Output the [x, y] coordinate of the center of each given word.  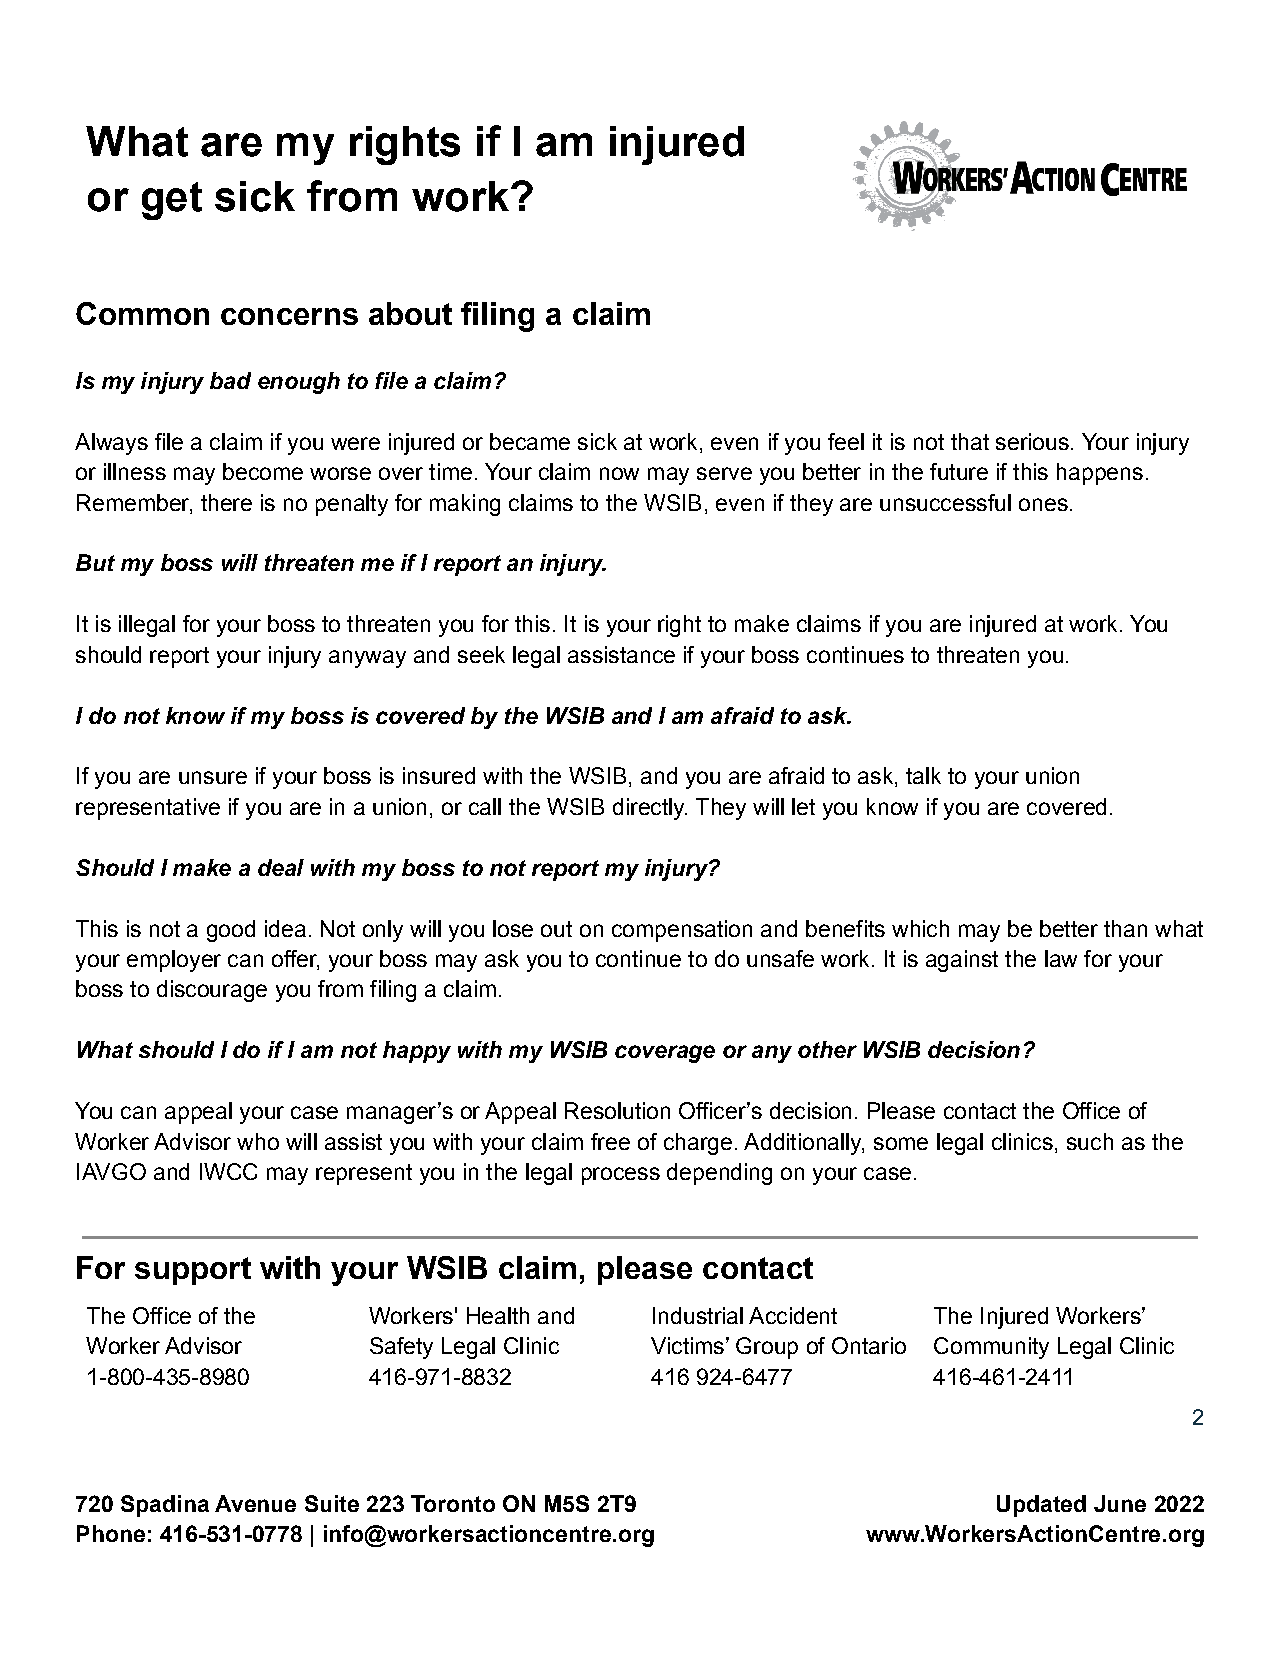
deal [281, 867]
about [410, 313]
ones [1043, 504]
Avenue [255, 1503]
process [621, 1176]
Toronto [453, 1503]
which [920, 928]
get [172, 201]
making [465, 505]
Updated [1041, 1506]
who [258, 1141]
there [226, 502]
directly [650, 809]
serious [1032, 441]
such [1090, 1141]
